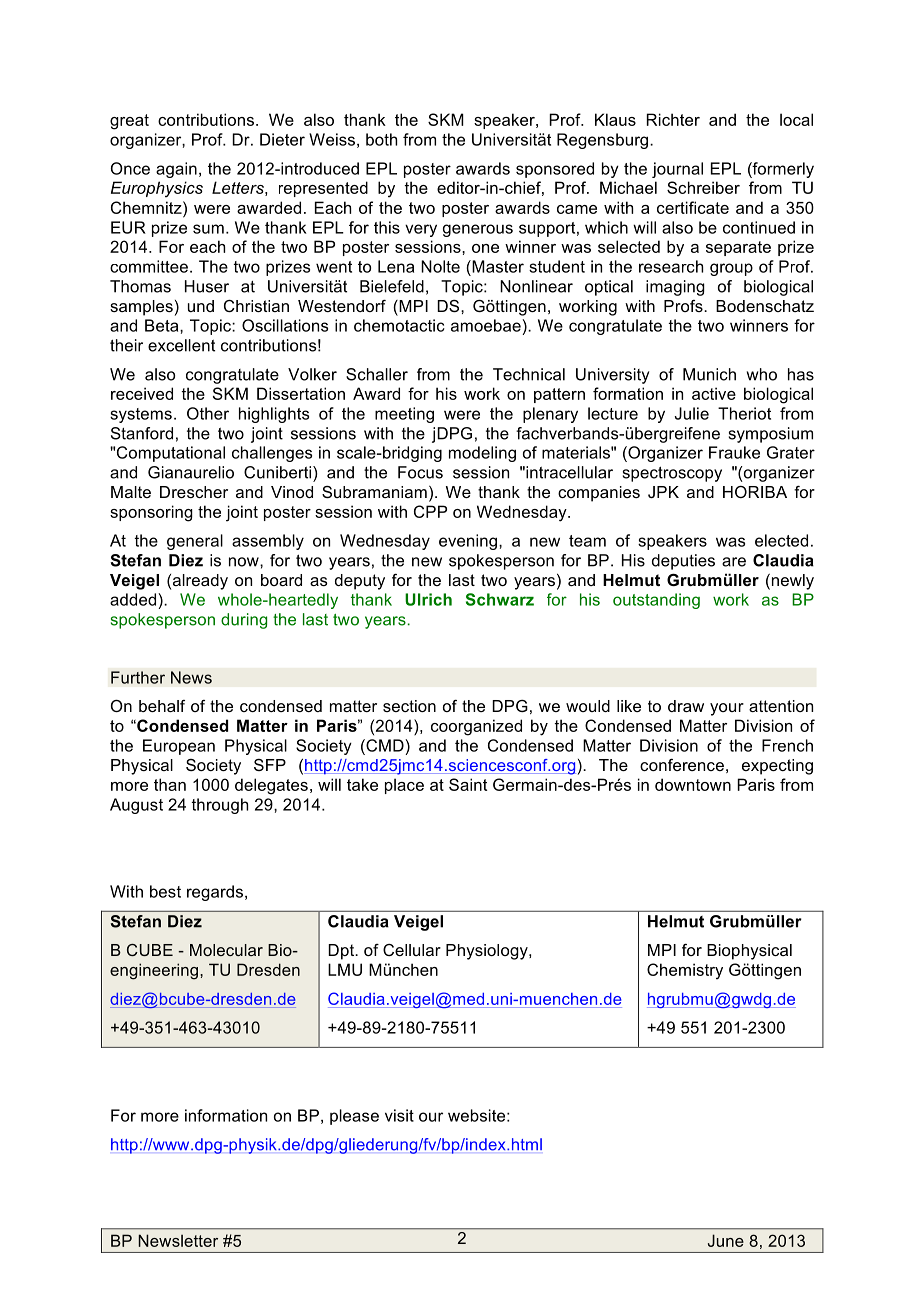 The width and height of the image is (924, 1308). I want to click on again, so click(176, 170).
